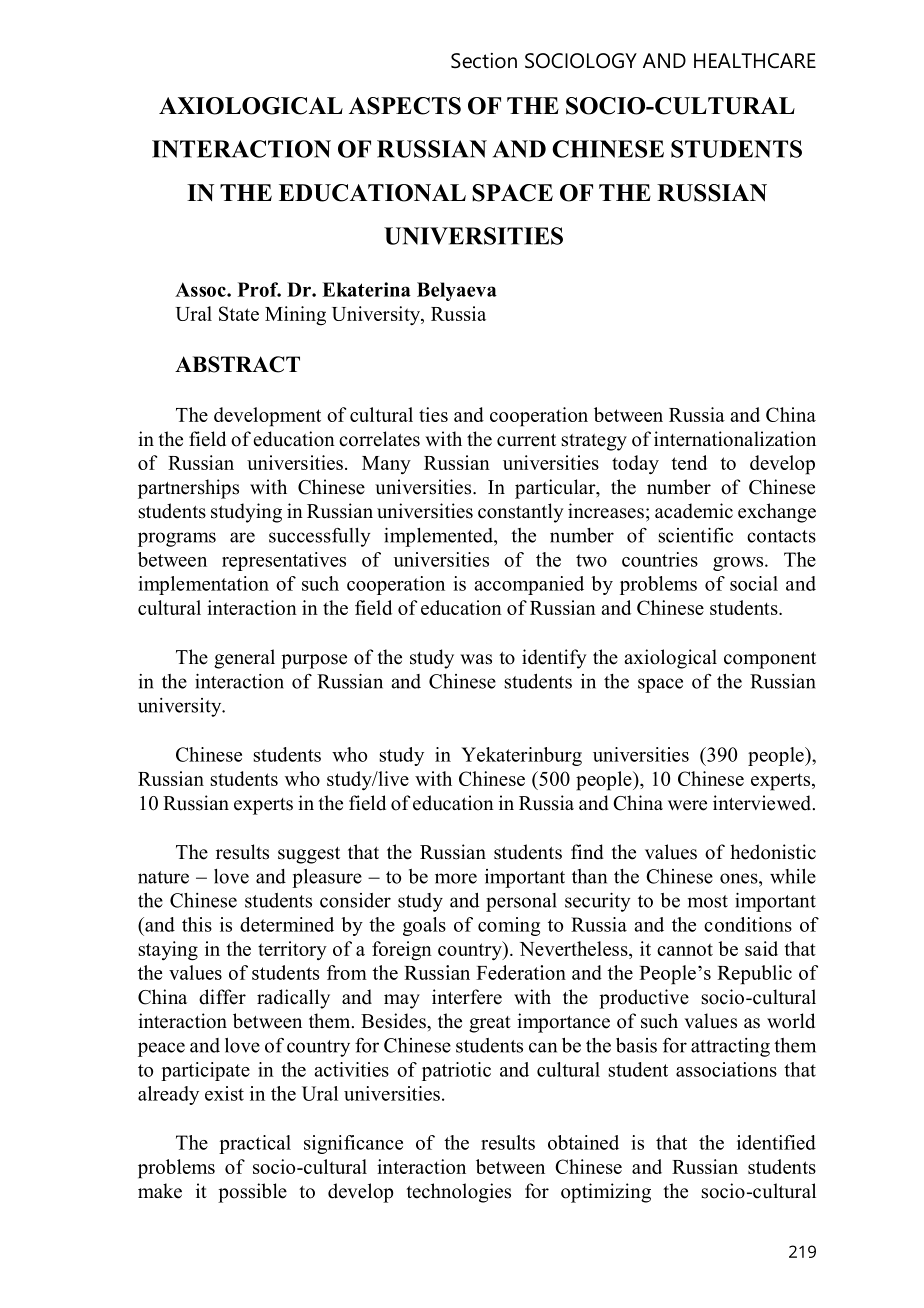 The image size is (924, 1308). Describe the element at coordinates (484, 61) in the document. I see `Section` at that location.
